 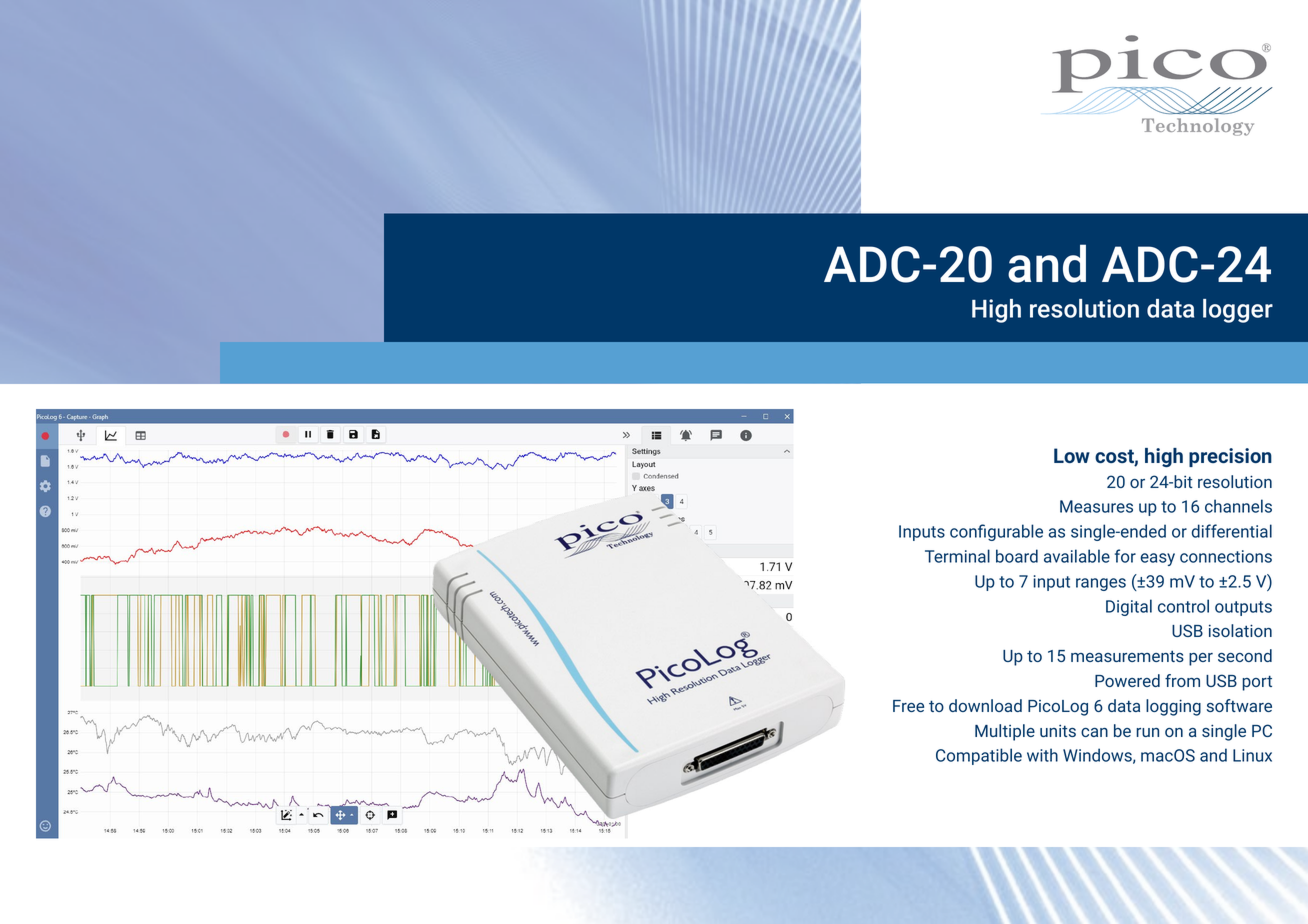 I want to click on differential, so click(x=1232, y=531).
